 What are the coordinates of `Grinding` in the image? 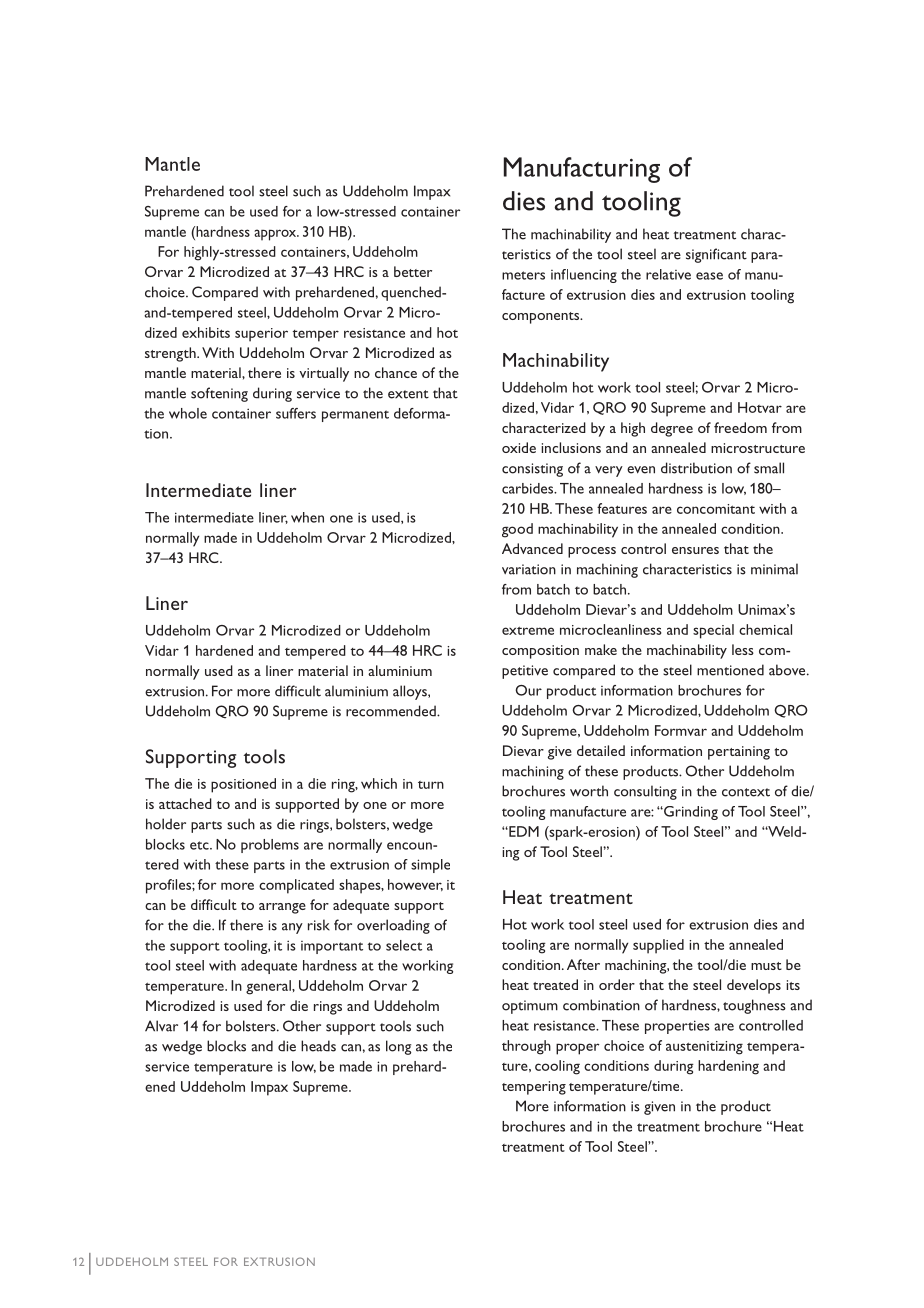 It's located at (690, 813).
